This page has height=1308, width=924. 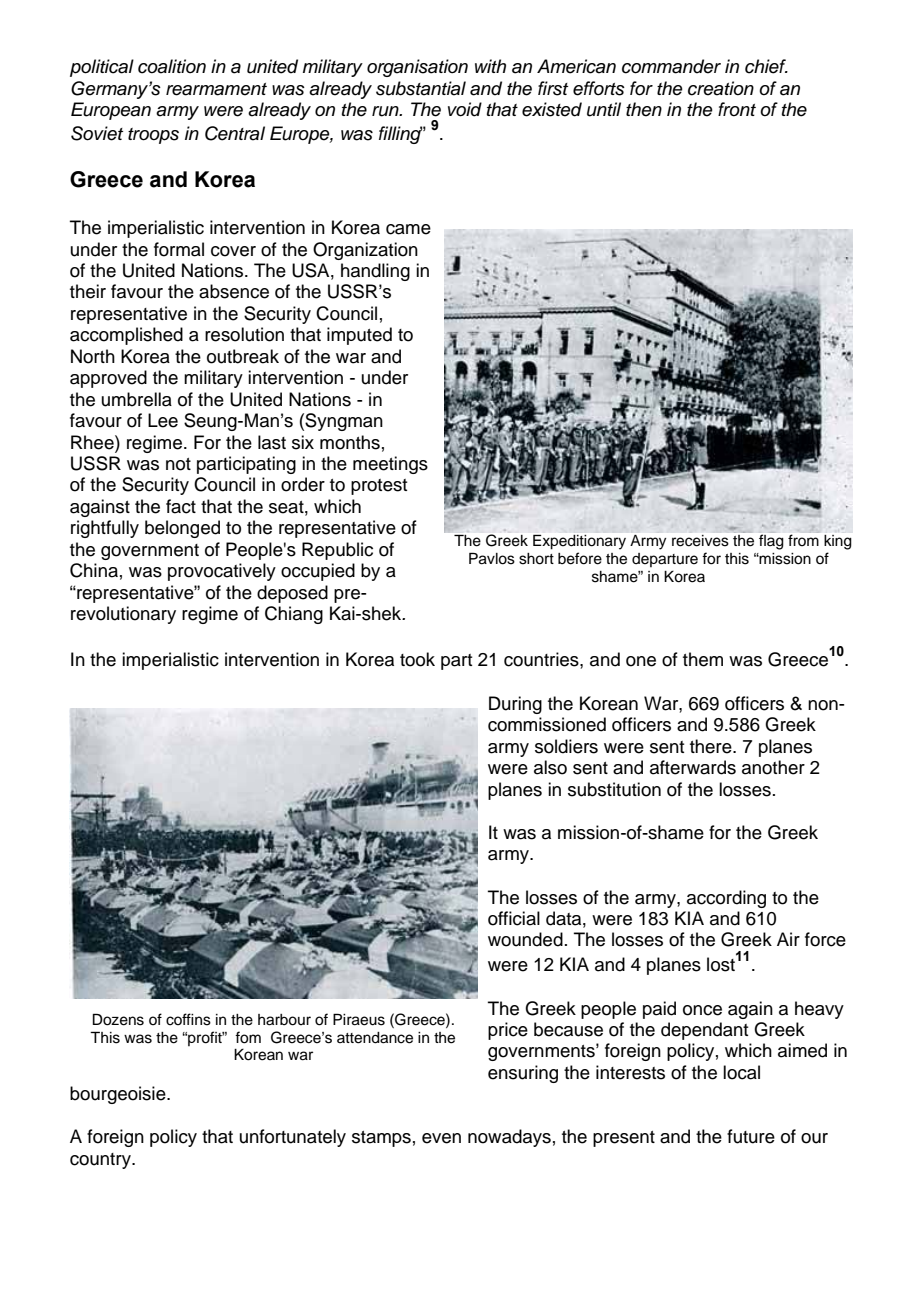 What do you see at coordinates (421, 88) in the page?
I see `substantial` at bounding box center [421, 88].
